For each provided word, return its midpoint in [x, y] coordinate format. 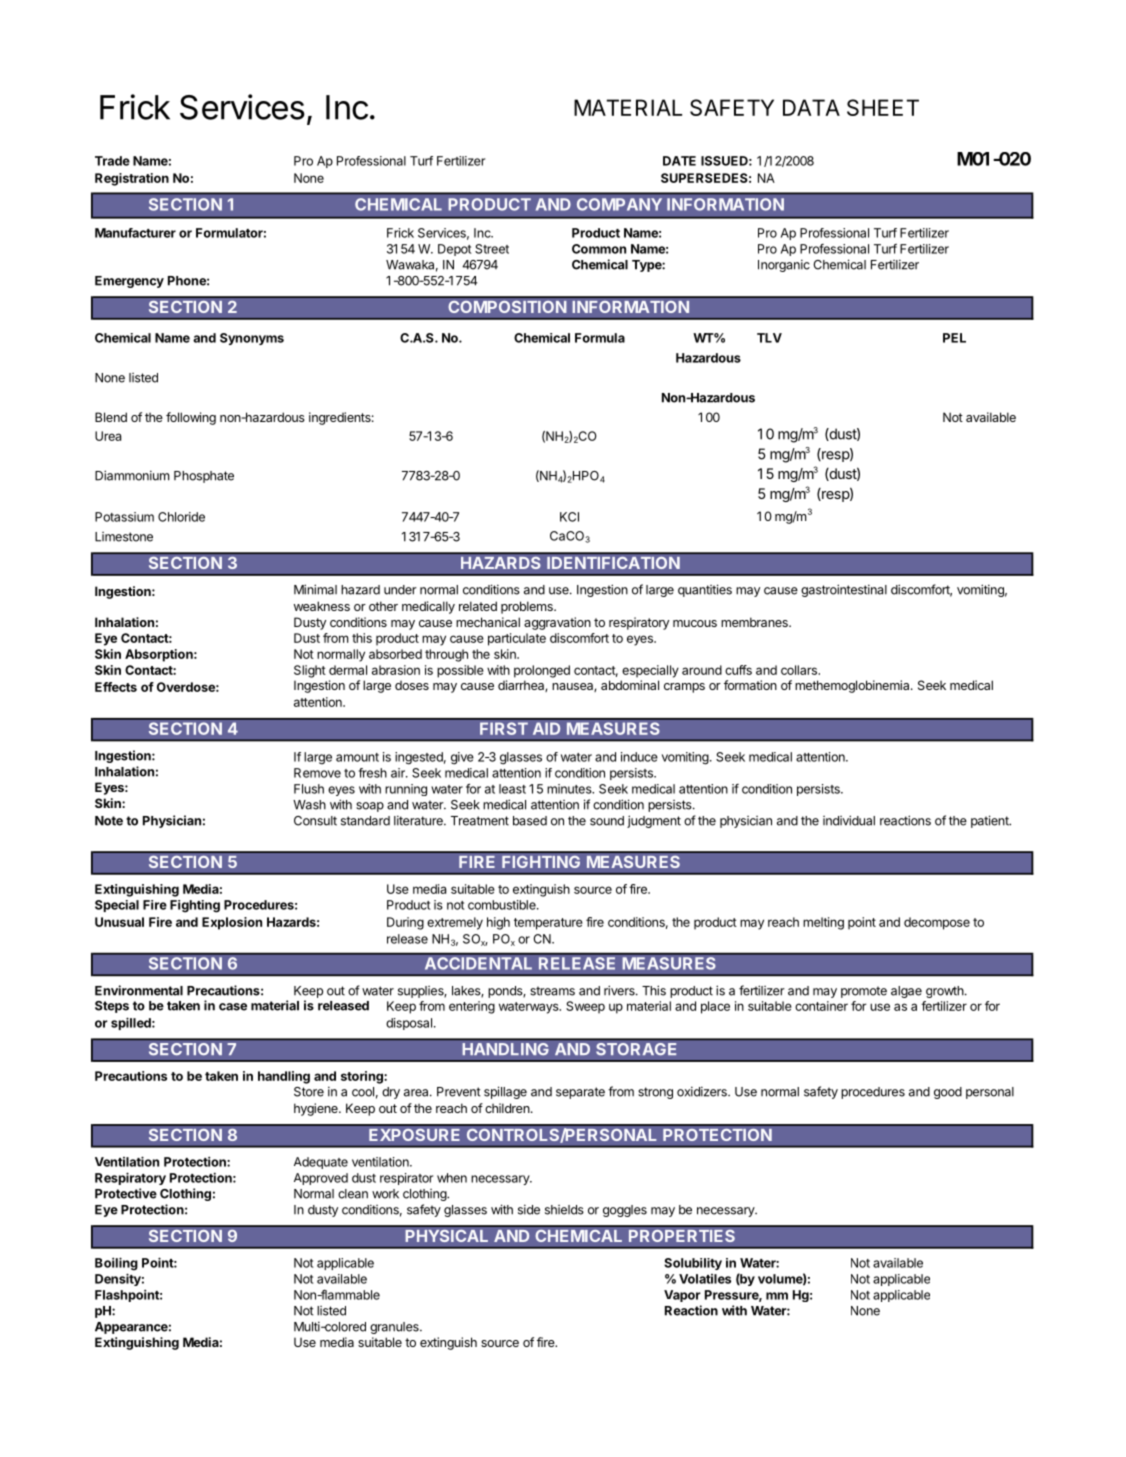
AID [546, 728]
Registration [132, 179]
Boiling [116, 1264]
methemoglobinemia [853, 686]
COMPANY [619, 204]
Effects [116, 687]
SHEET [883, 107]
